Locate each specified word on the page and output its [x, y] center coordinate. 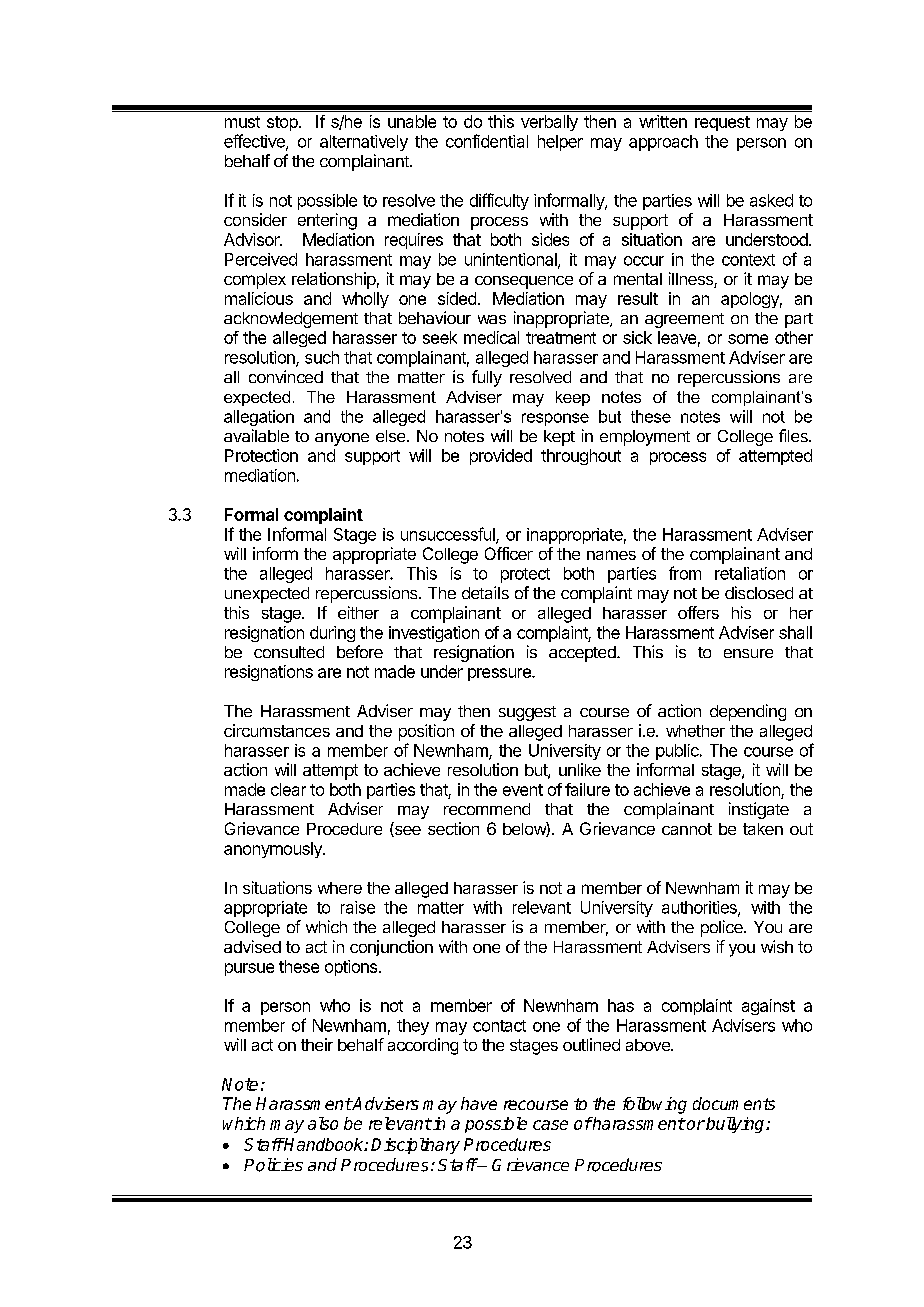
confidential [487, 141]
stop [283, 123]
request [722, 123]
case [550, 1125]
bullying [735, 1125]
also [323, 1123]
